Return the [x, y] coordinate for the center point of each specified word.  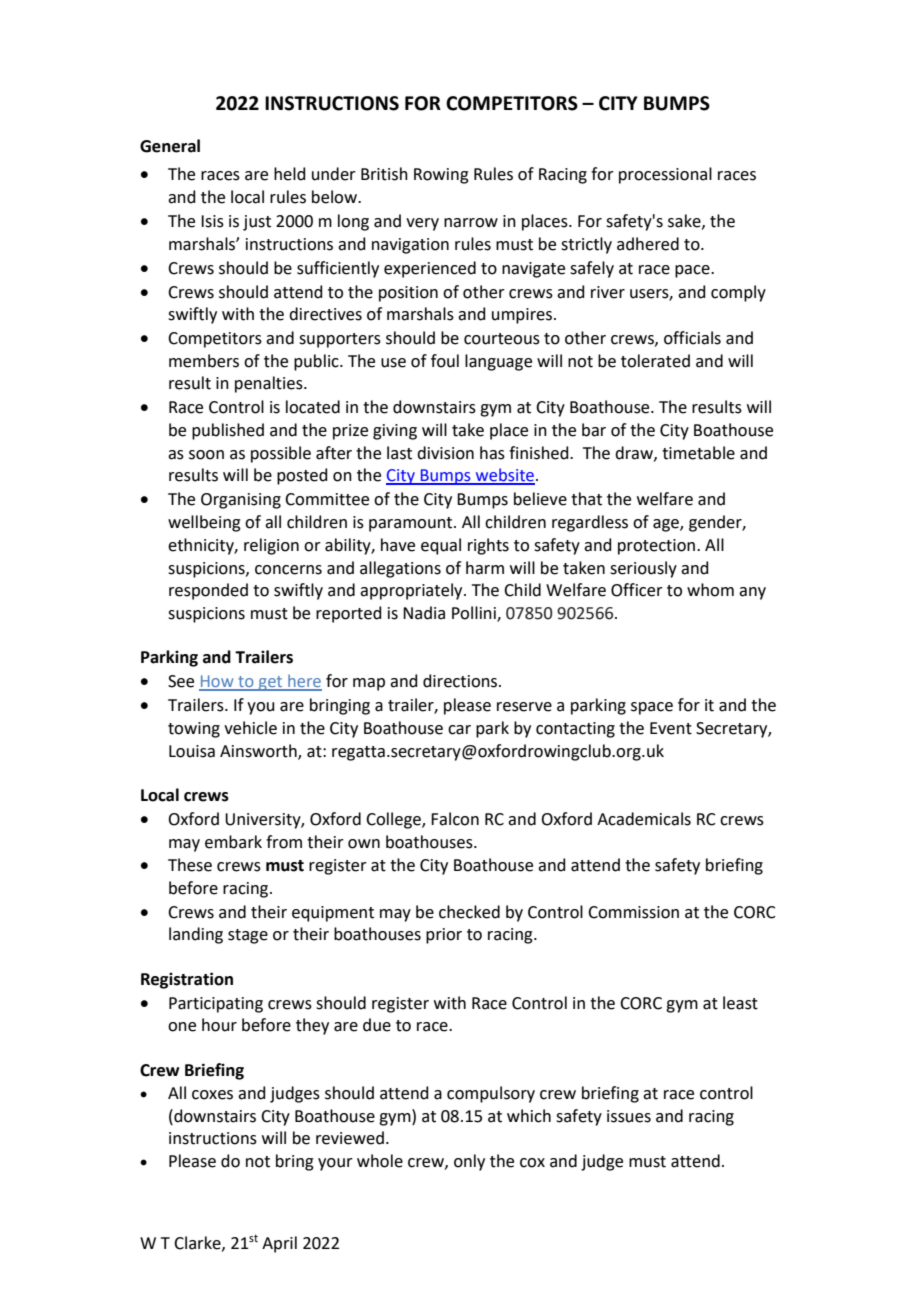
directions [461, 681]
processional [665, 175]
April [279, 1244]
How [217, 682]
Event [671, 728]
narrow [471, 223]
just [257, 223]
